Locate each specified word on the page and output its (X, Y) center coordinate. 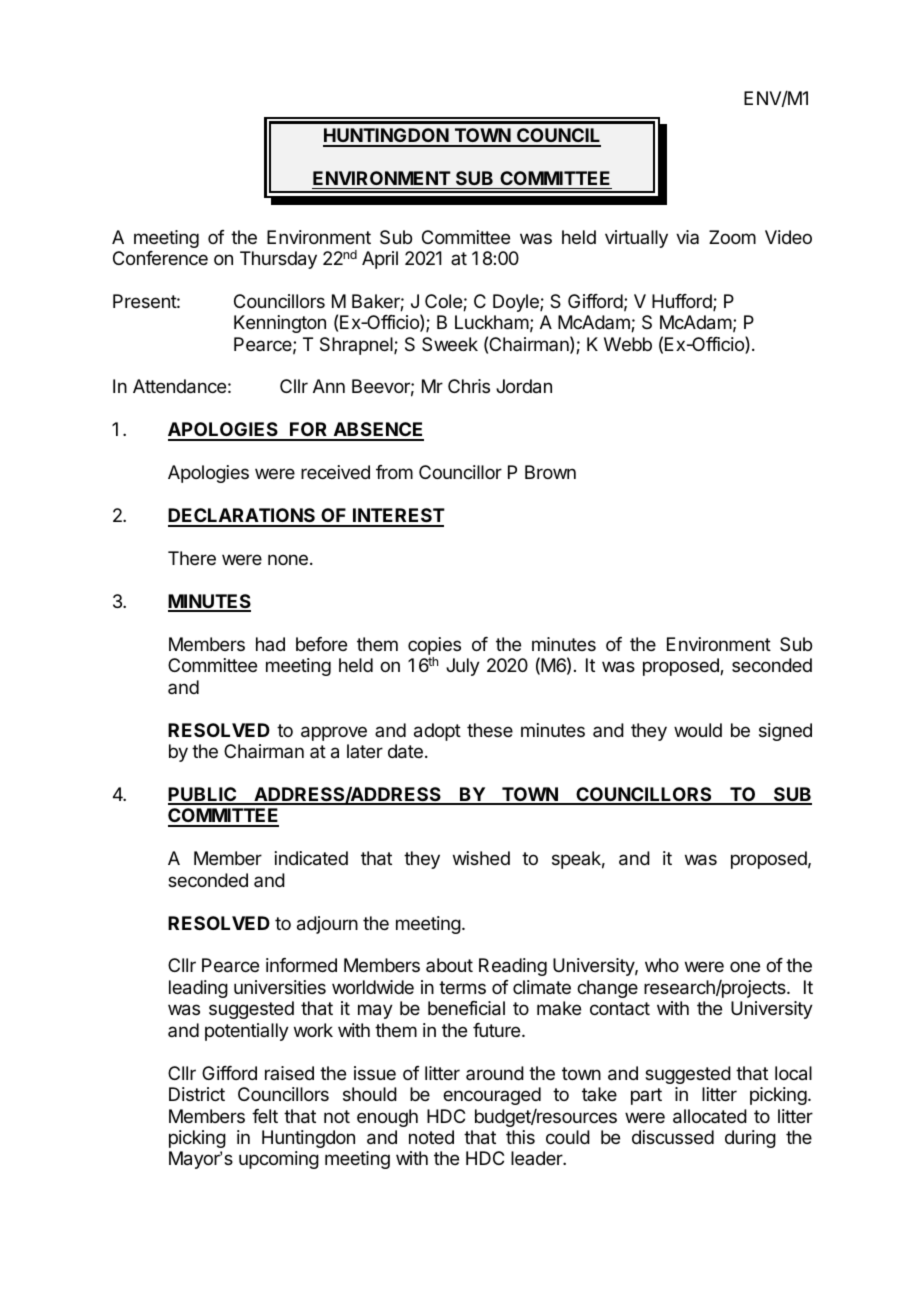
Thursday (278, 260)
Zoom (732, 237)
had (270, 644)
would (698, 730)
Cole (444, 302)
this (520, 1137)
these (490, 730)
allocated (710, 1116)
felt (265, 1116)
